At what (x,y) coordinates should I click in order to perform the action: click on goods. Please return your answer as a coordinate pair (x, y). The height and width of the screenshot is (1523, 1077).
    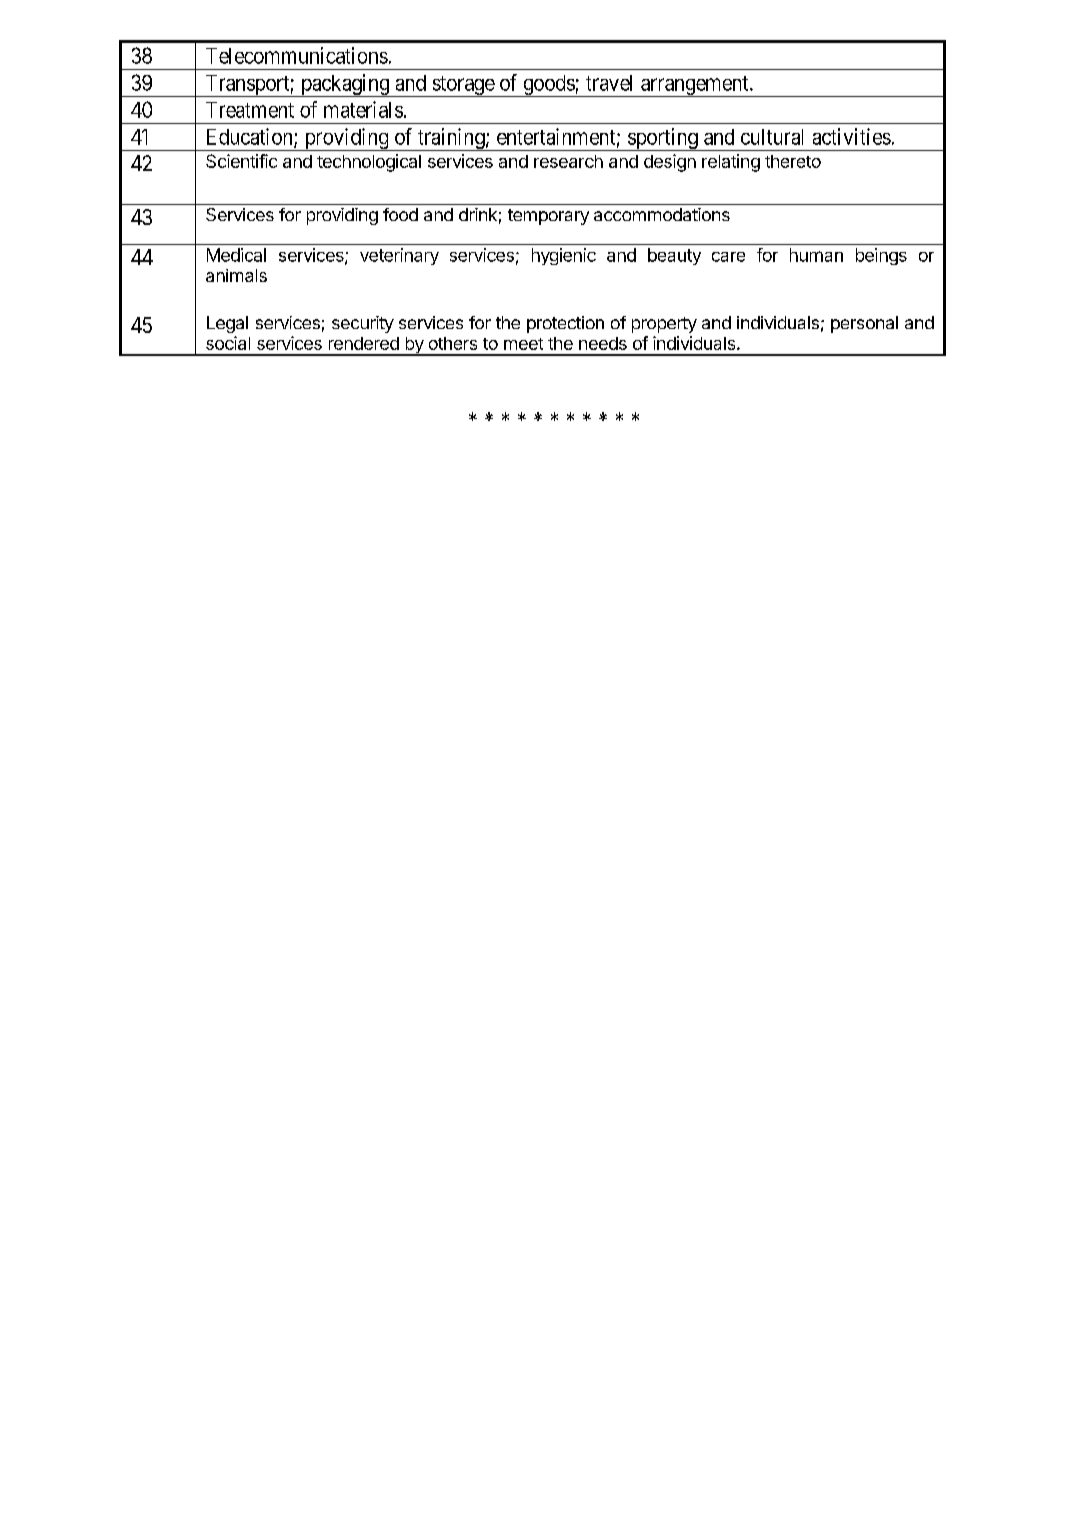
    Looking at the image, I should click on (548, 86).
